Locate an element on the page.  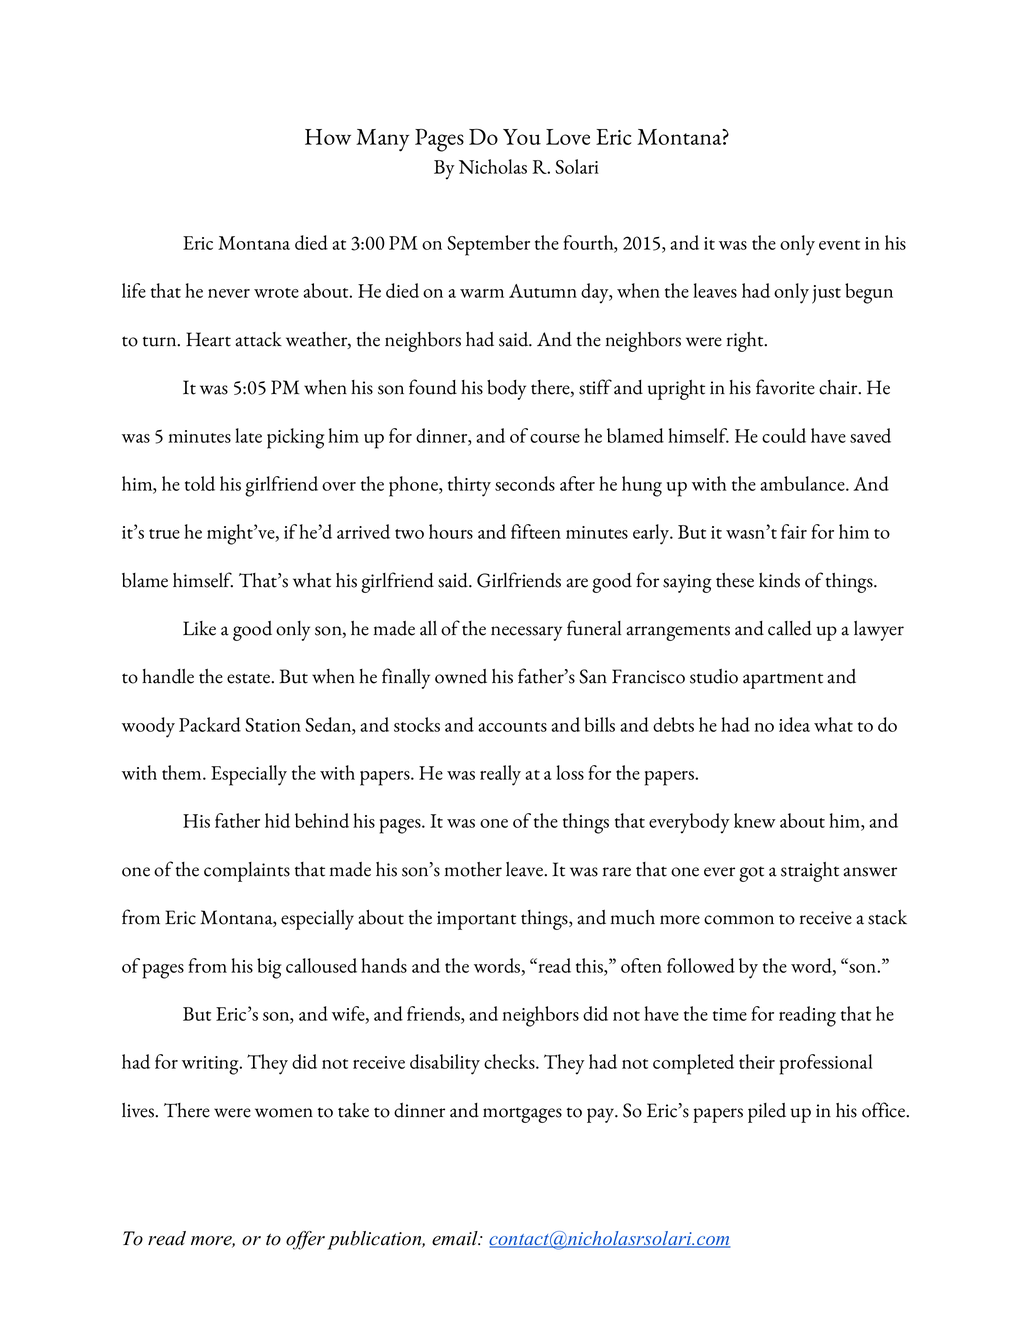
apartment is located at coordinates (783, 681).
